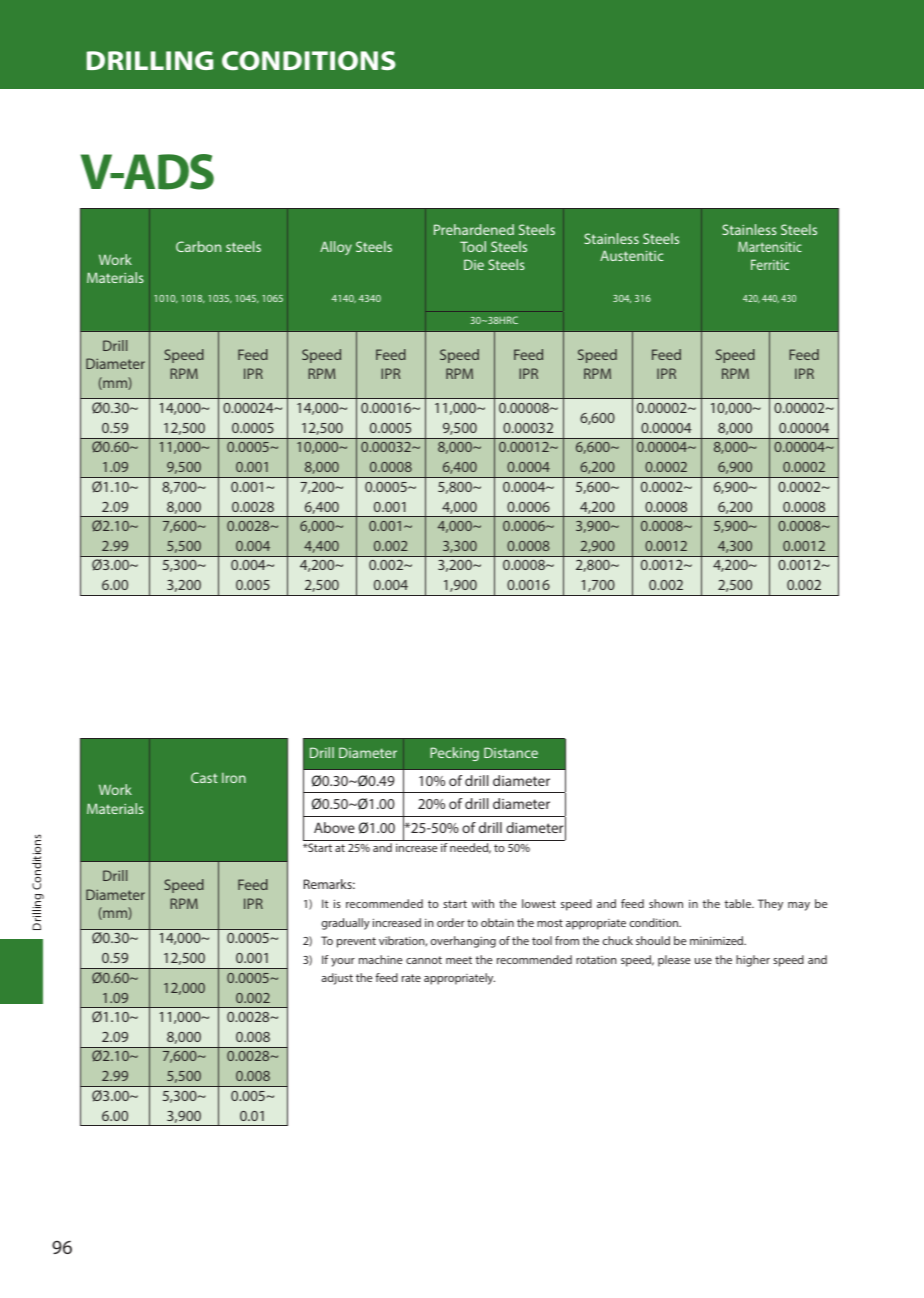 The height and width of the screenshot is (1298, 924). I want to click on Austenitic, so click(631, 255).
